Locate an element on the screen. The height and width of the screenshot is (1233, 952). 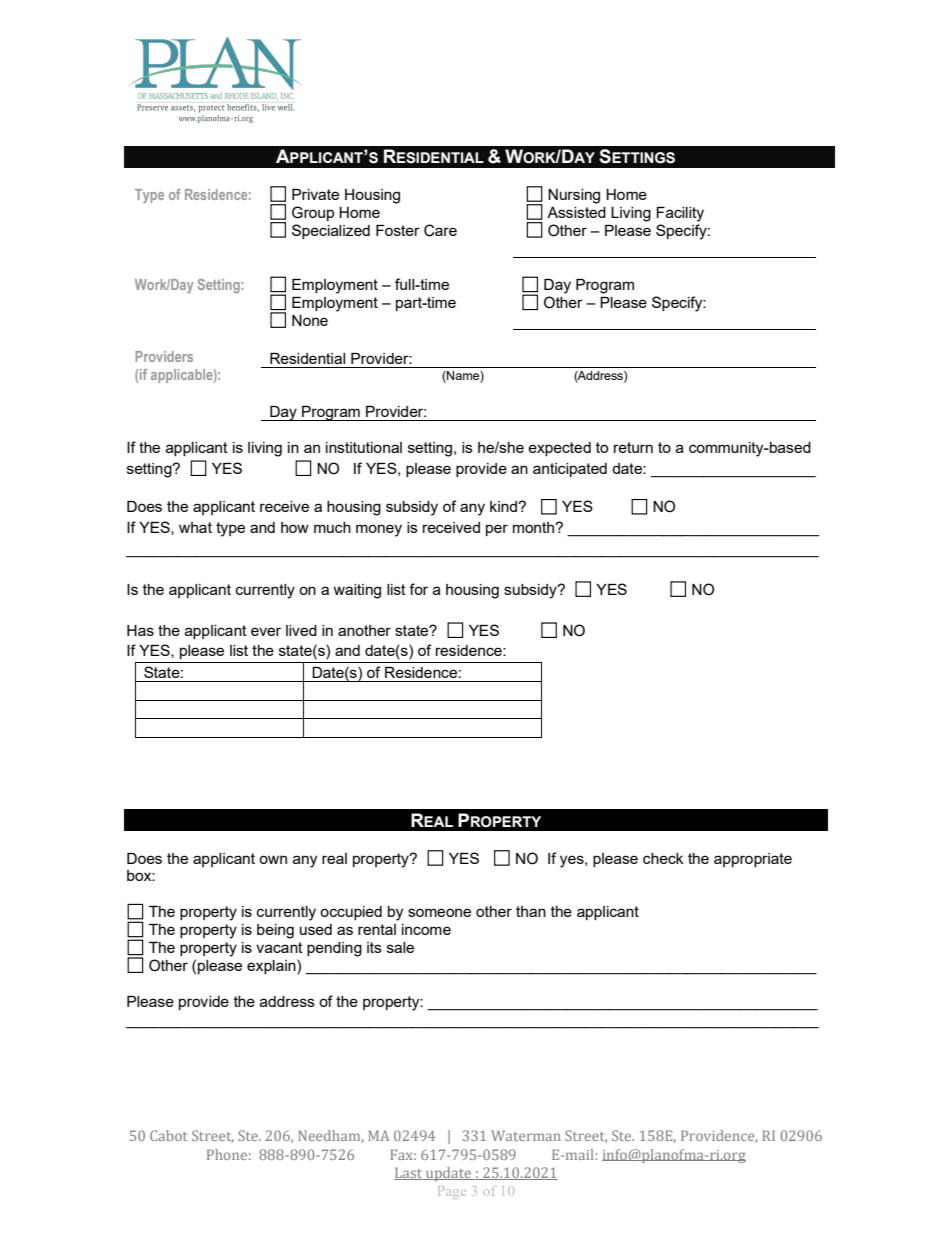
Care is located at coordinates (440, 230).
